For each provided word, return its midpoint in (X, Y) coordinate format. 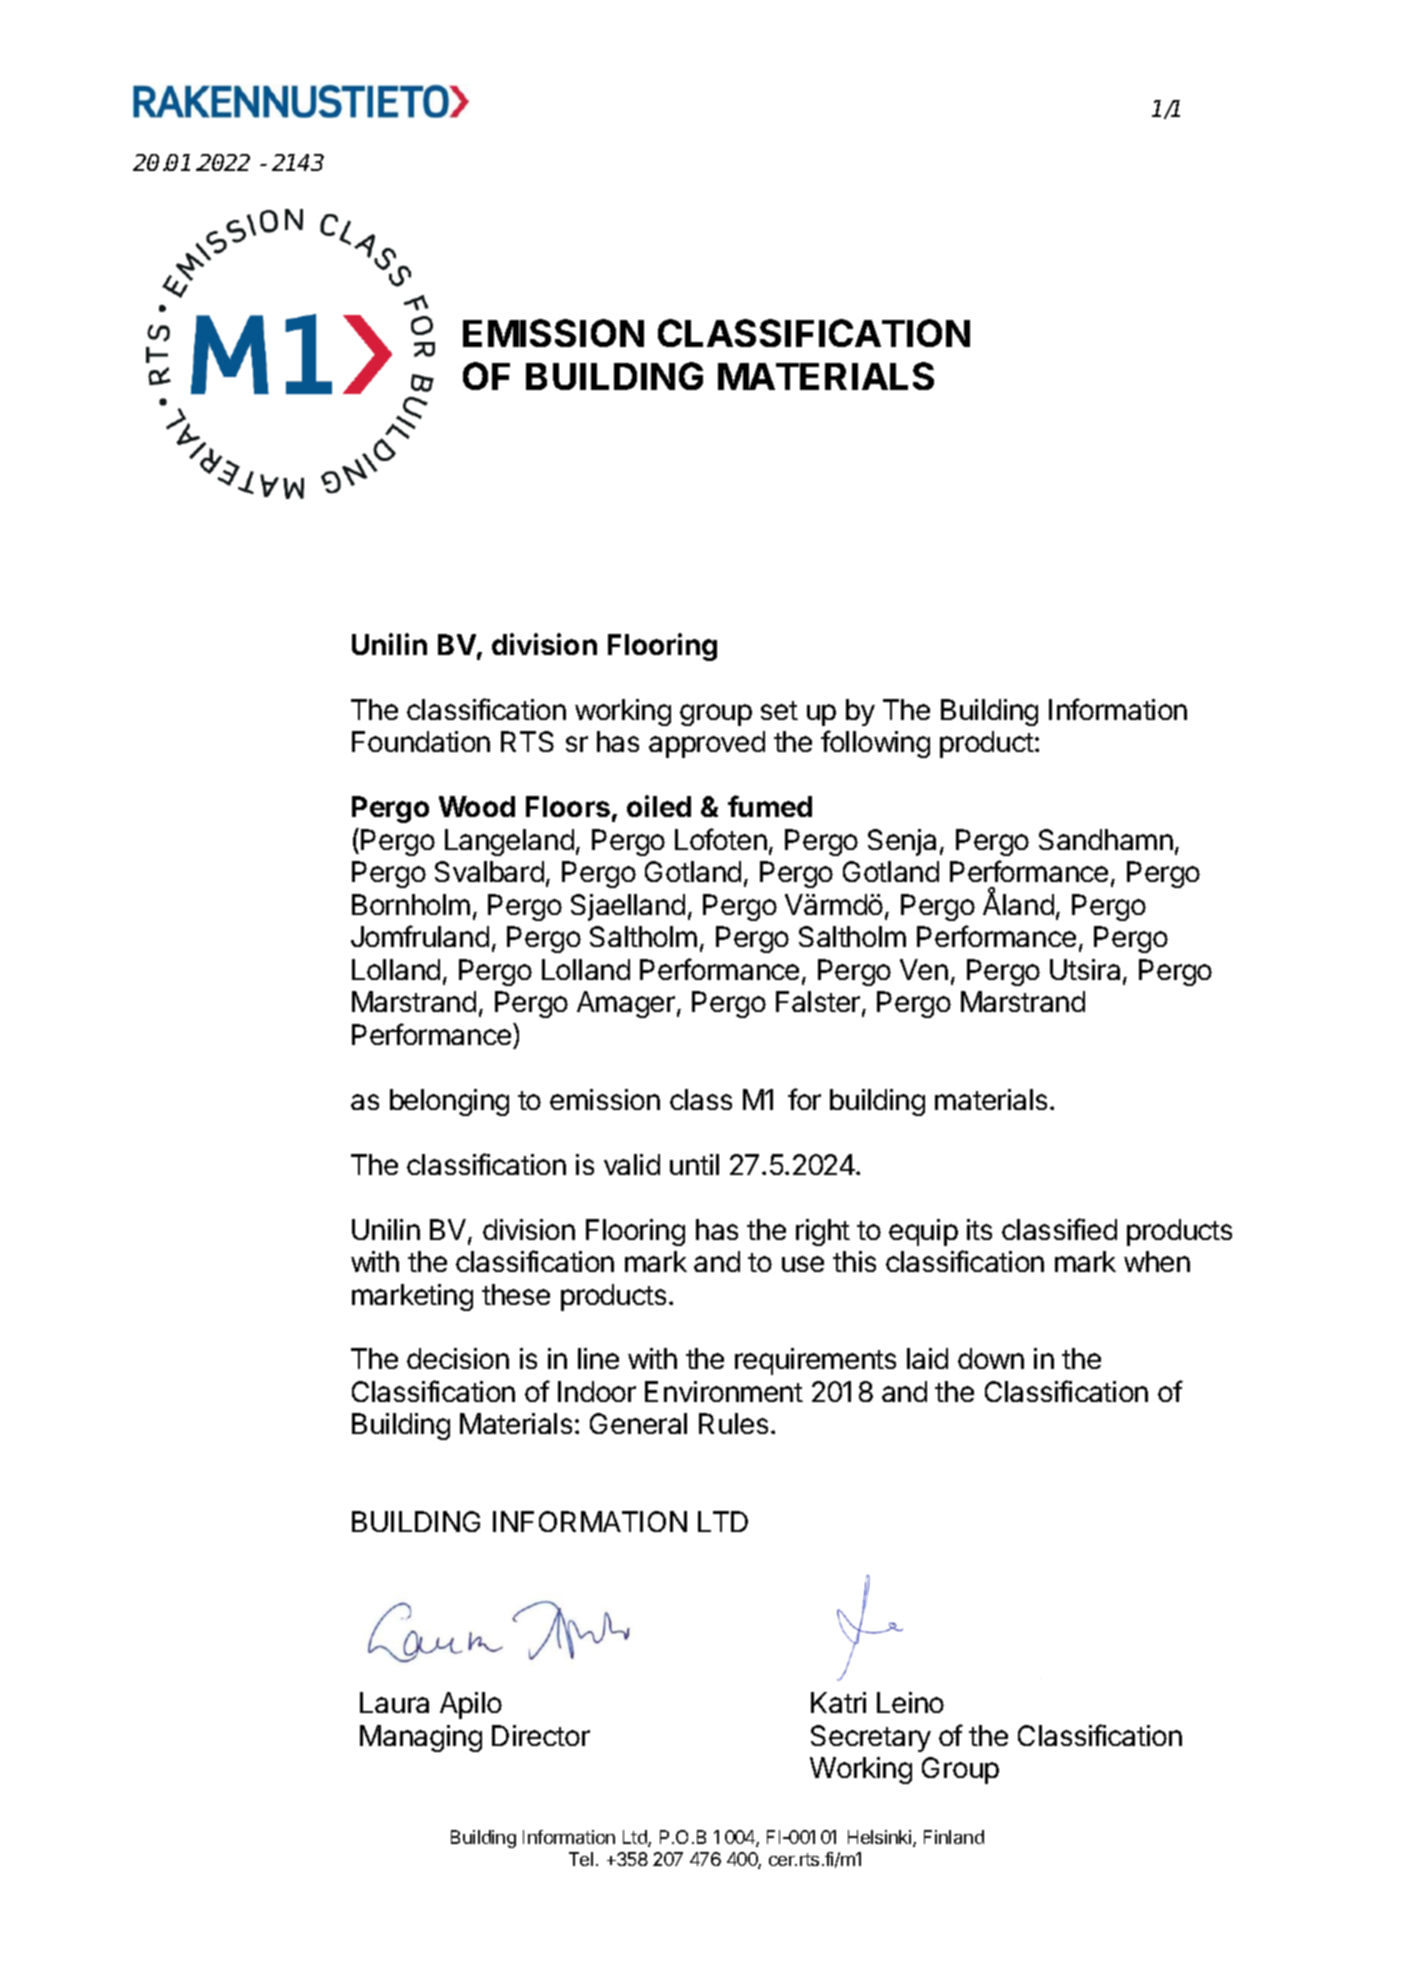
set (779, 710)
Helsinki (881, 1838)
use (803, 1264)
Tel (581, 1859)
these (516, 1294)
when (1157, 1261)
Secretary (871, 1738)
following (875, 744)
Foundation (421, 741)
